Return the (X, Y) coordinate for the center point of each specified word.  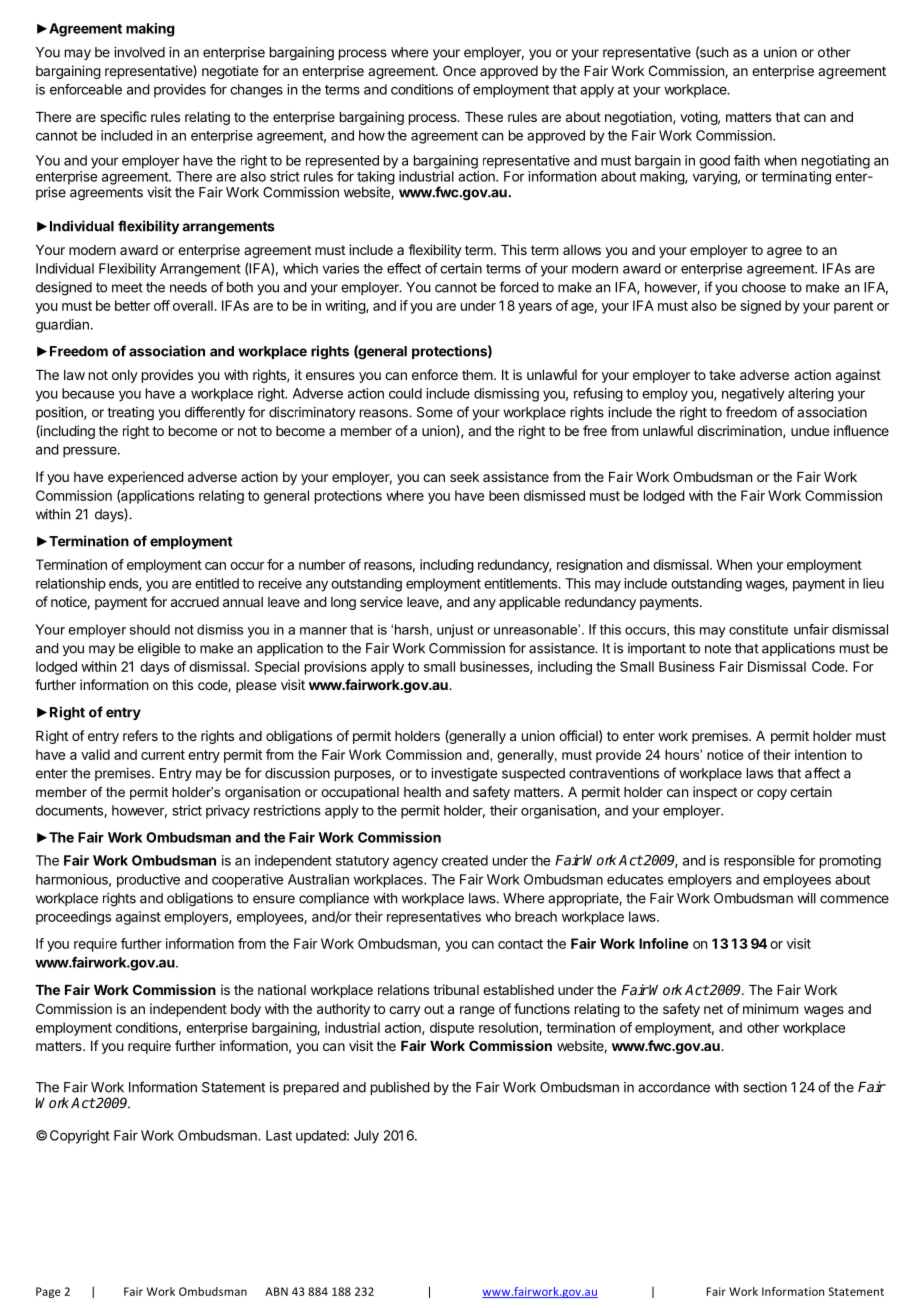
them (478, 375)
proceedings (73, 918)
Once (459, 70)
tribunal (456, 989)
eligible (159, 650)
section (765, 1087)
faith (747, 160)
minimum (770, 1008)
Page (48, 1292)
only (125, 376)
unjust (455, 631)
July (366, 1137)
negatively (753, 395)
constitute (758, 629)
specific (123, 118)
